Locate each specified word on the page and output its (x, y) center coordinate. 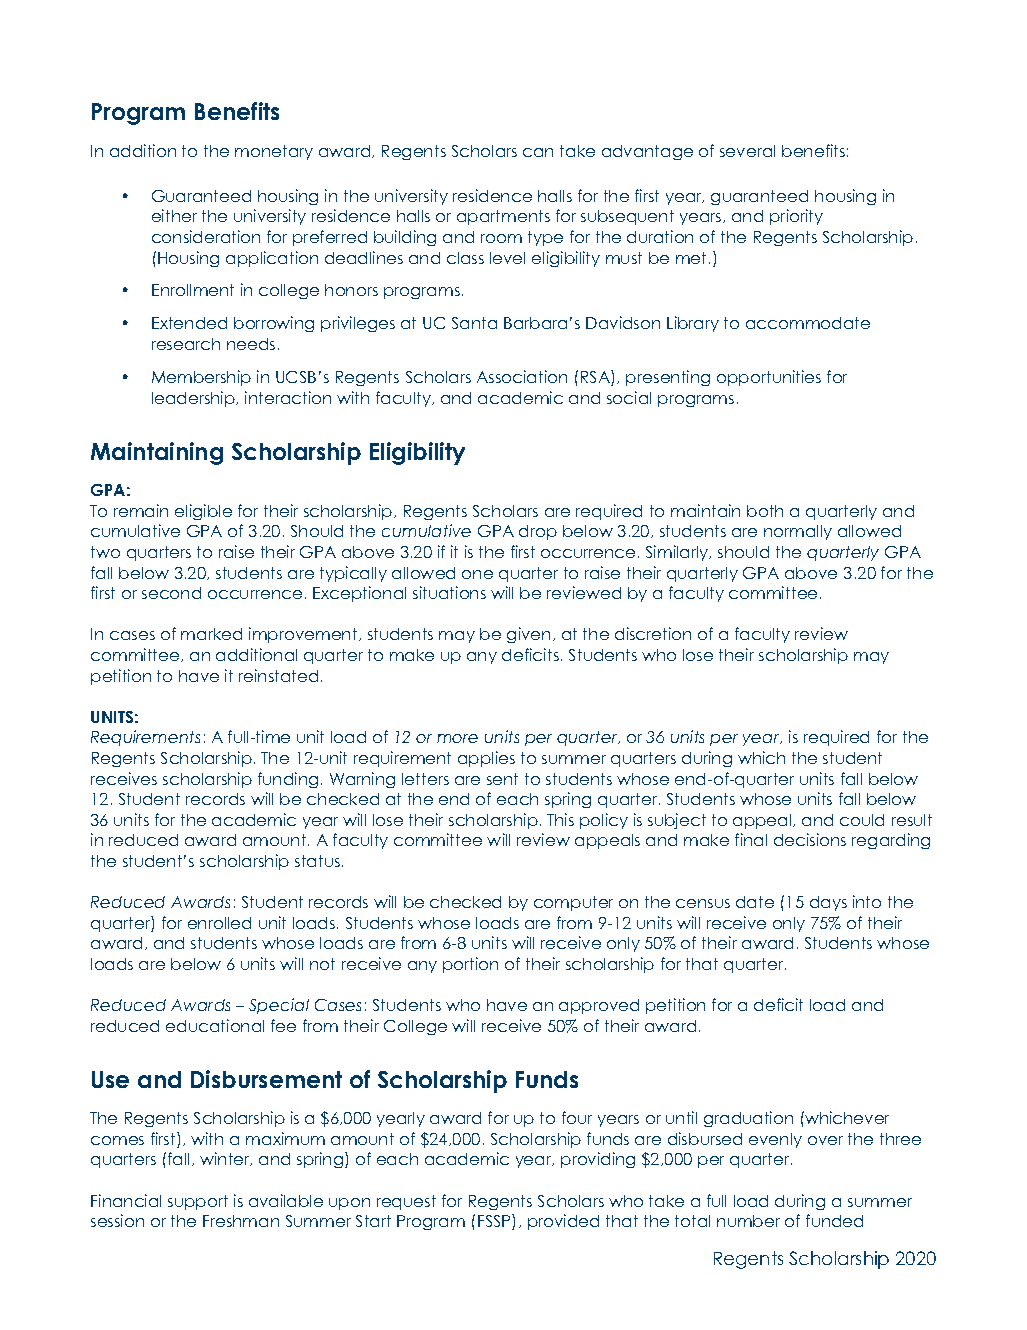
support (198, 1202)
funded (834, 1220)
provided (563, 1222)
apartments (503, 217)
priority (796, 217)
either (174, 215)
